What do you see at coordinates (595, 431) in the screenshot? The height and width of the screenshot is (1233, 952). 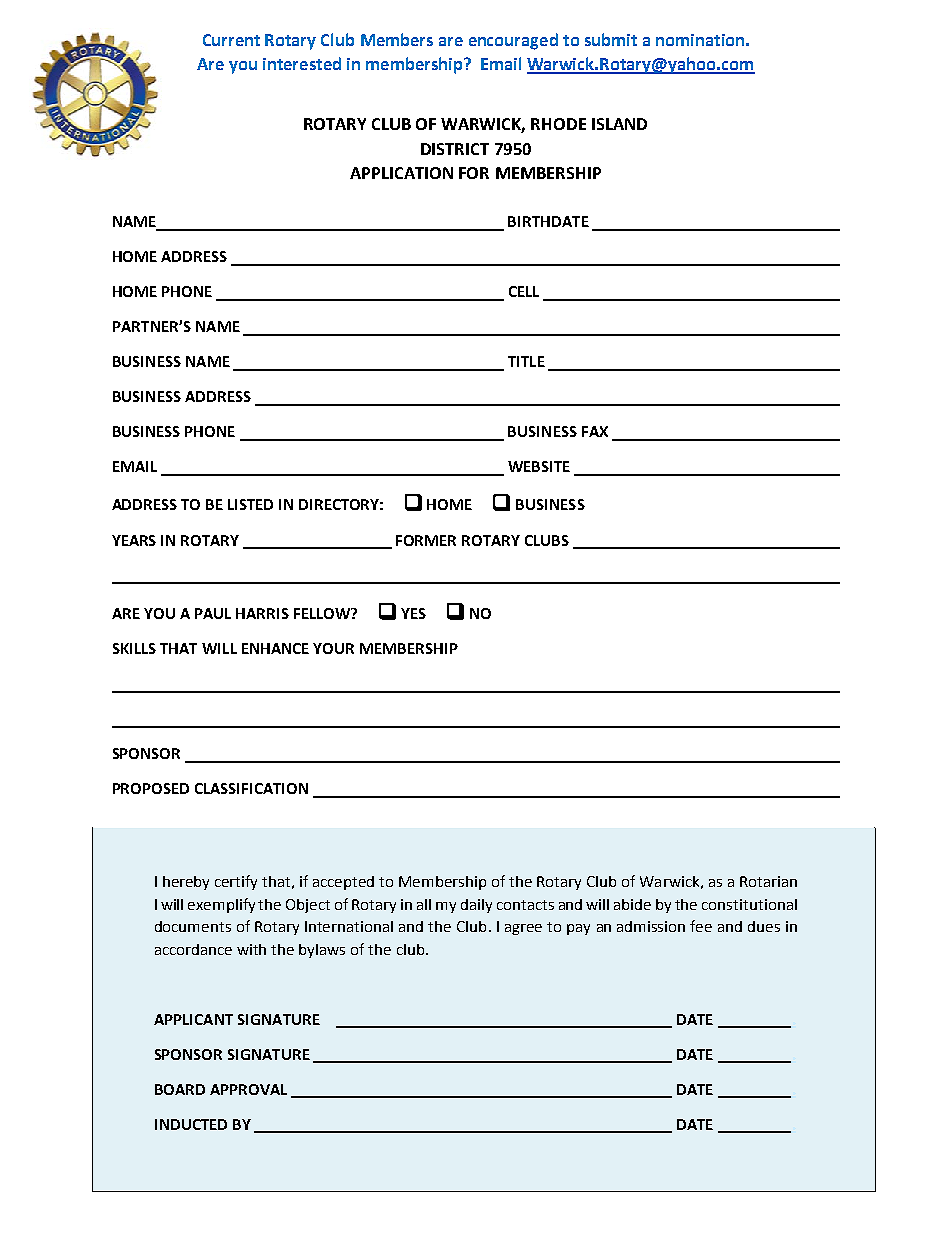 I see `FAX` at bounding box center [595, 431].
